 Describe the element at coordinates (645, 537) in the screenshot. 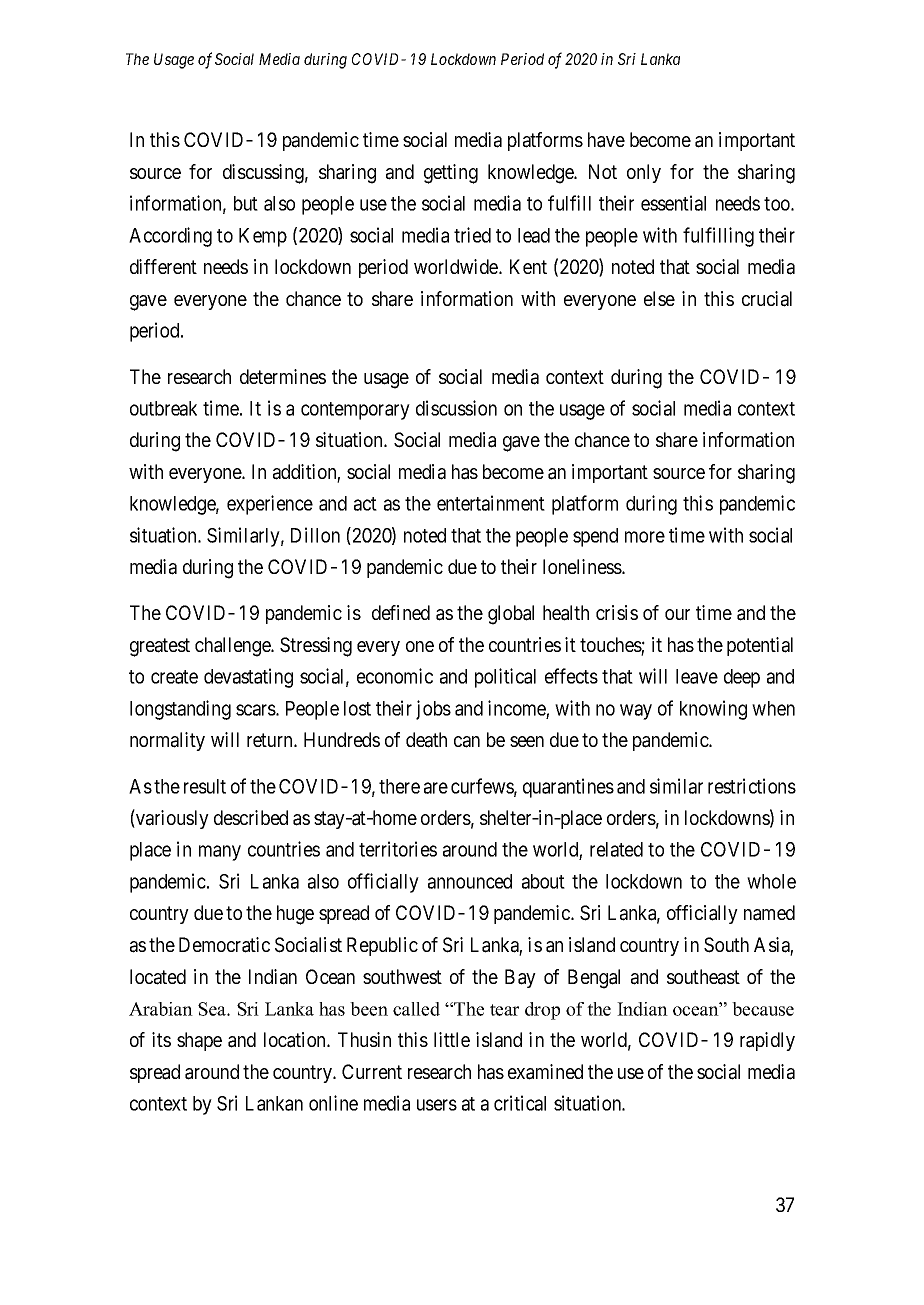

I see `more` at that location.
